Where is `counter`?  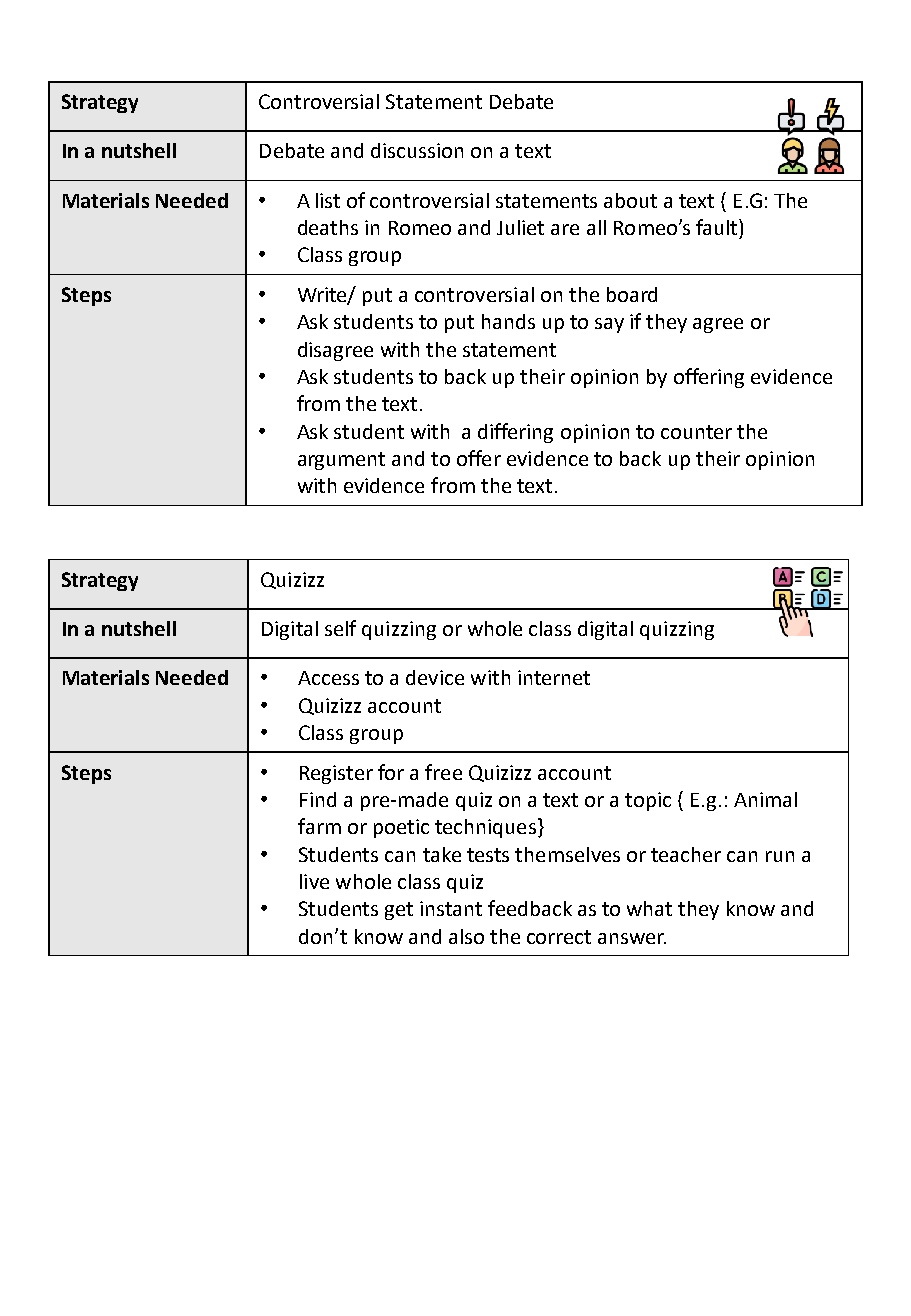 counter is located at coordinates (696, 432).
